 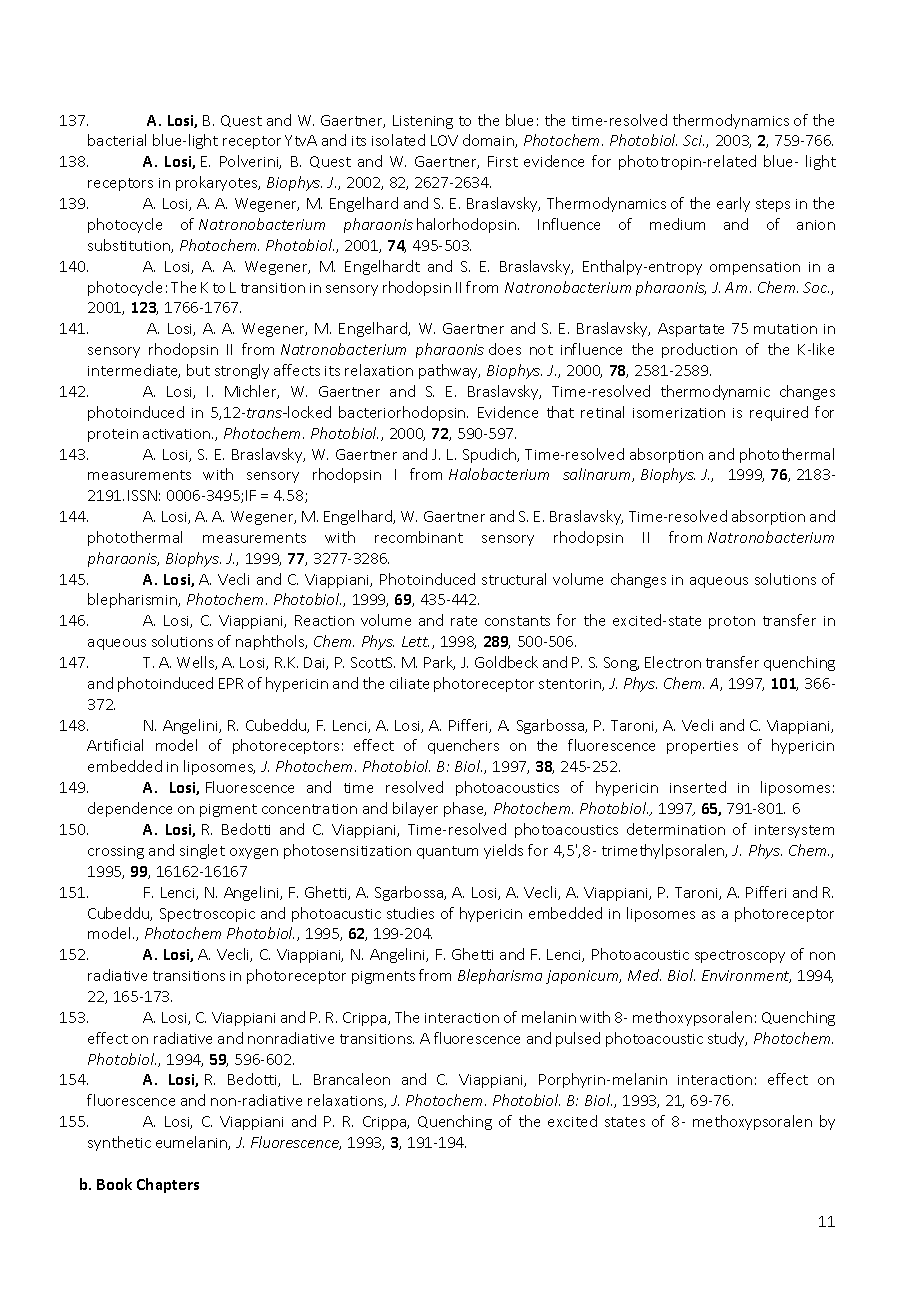 I want to click on LOV, so click(x=444, y=140).
